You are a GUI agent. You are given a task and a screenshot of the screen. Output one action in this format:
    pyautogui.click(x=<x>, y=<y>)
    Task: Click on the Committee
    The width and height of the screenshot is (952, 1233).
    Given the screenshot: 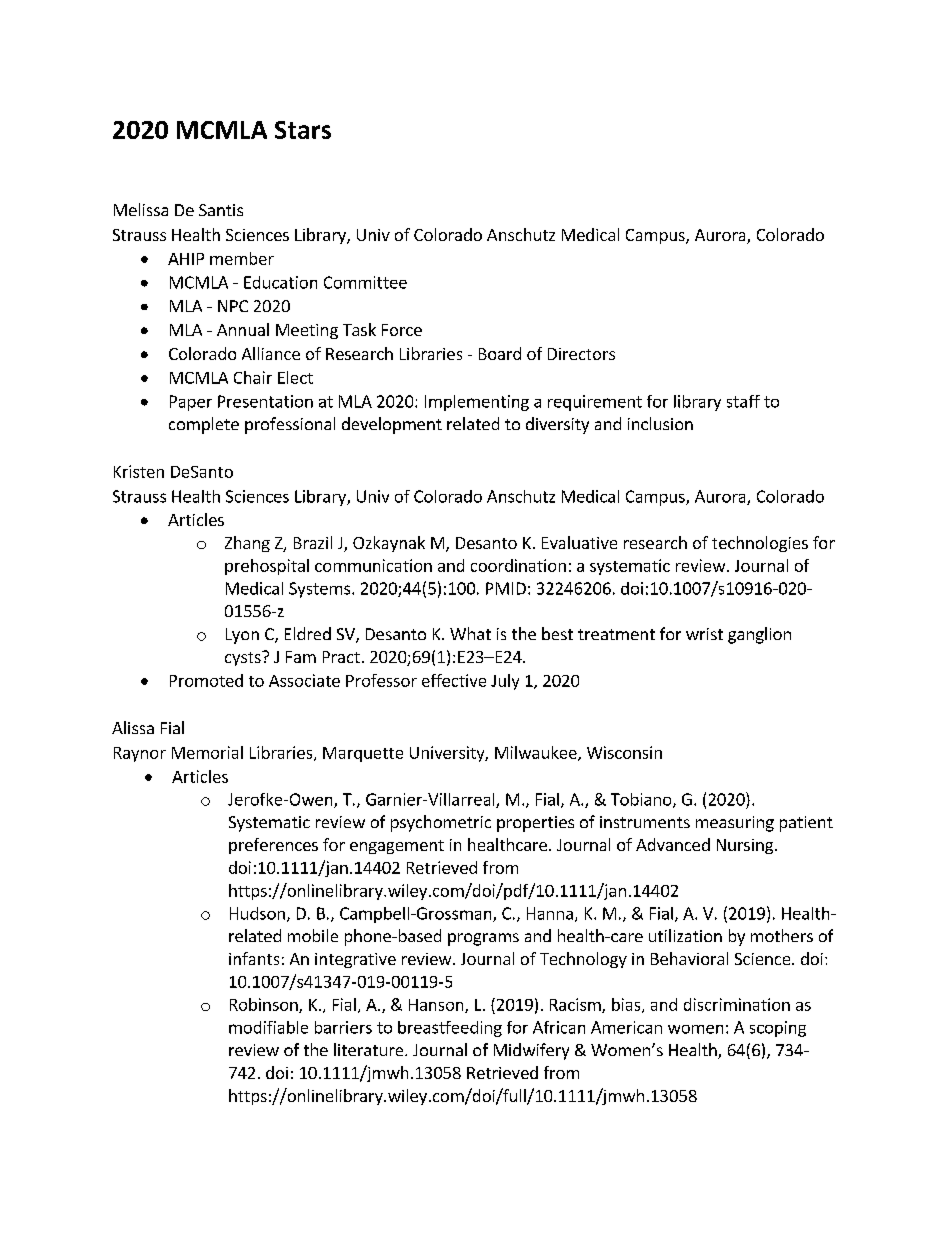 What is the action you would take?
    pyautogui.click(x=365, y=282)
